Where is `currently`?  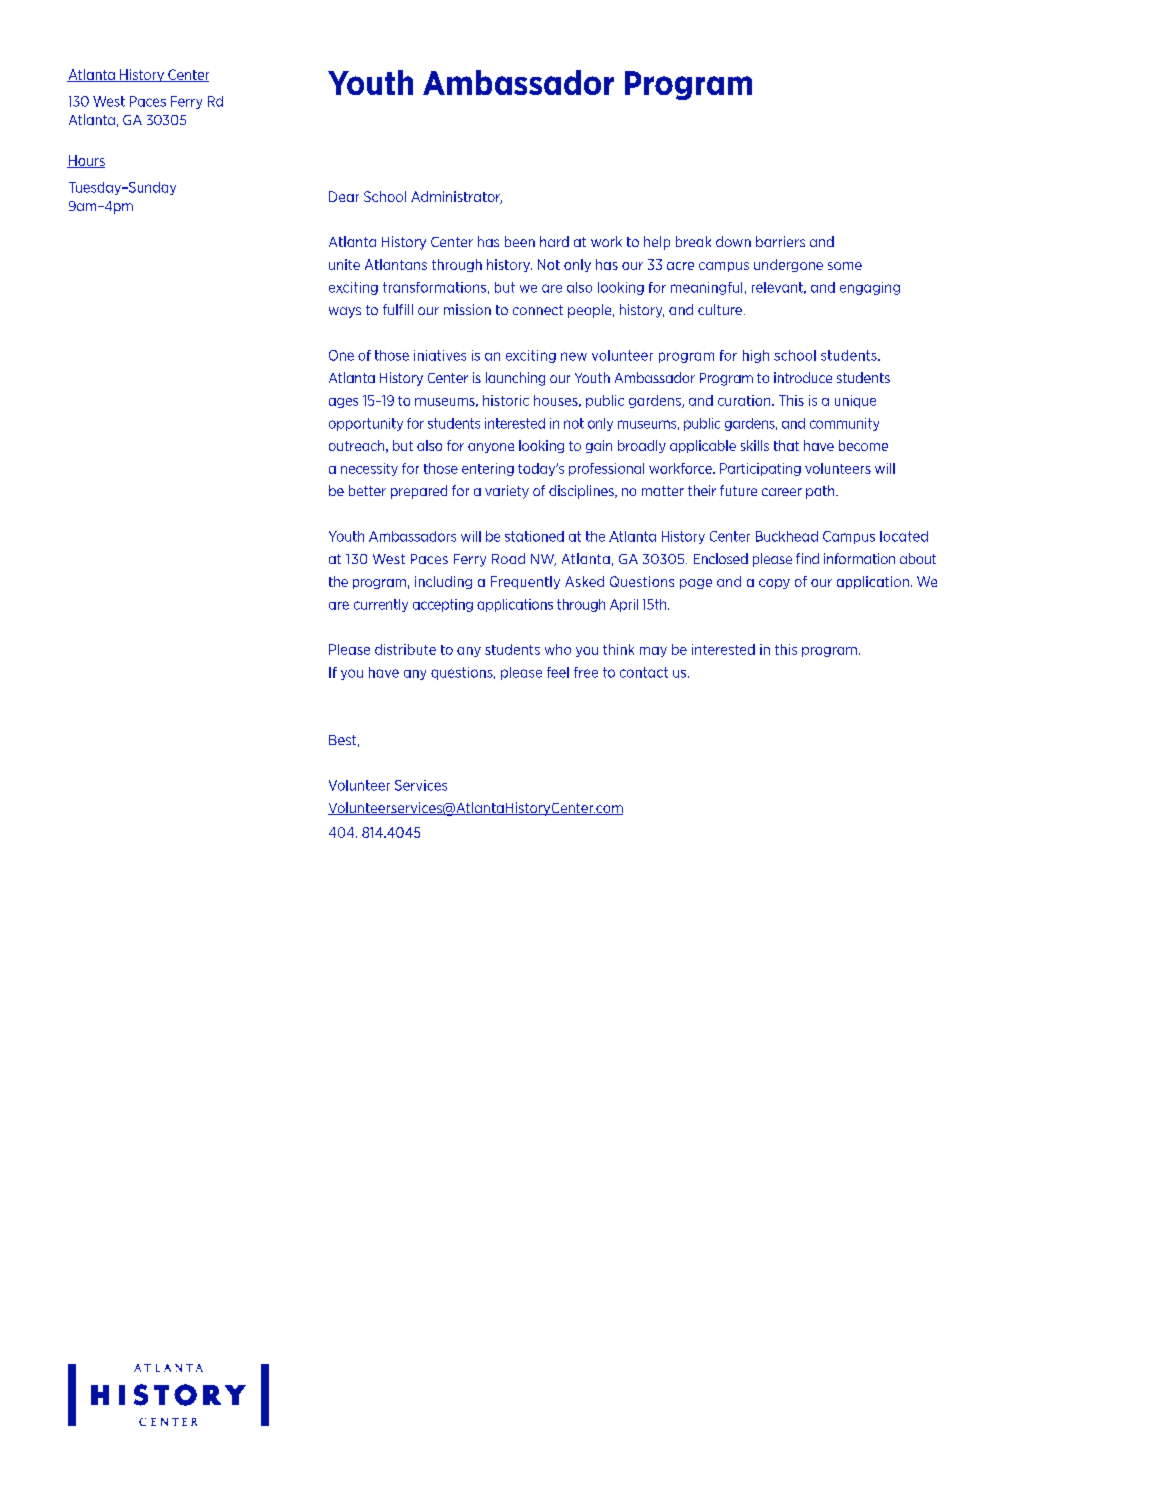 currently is located at coordinates (381, 605).
